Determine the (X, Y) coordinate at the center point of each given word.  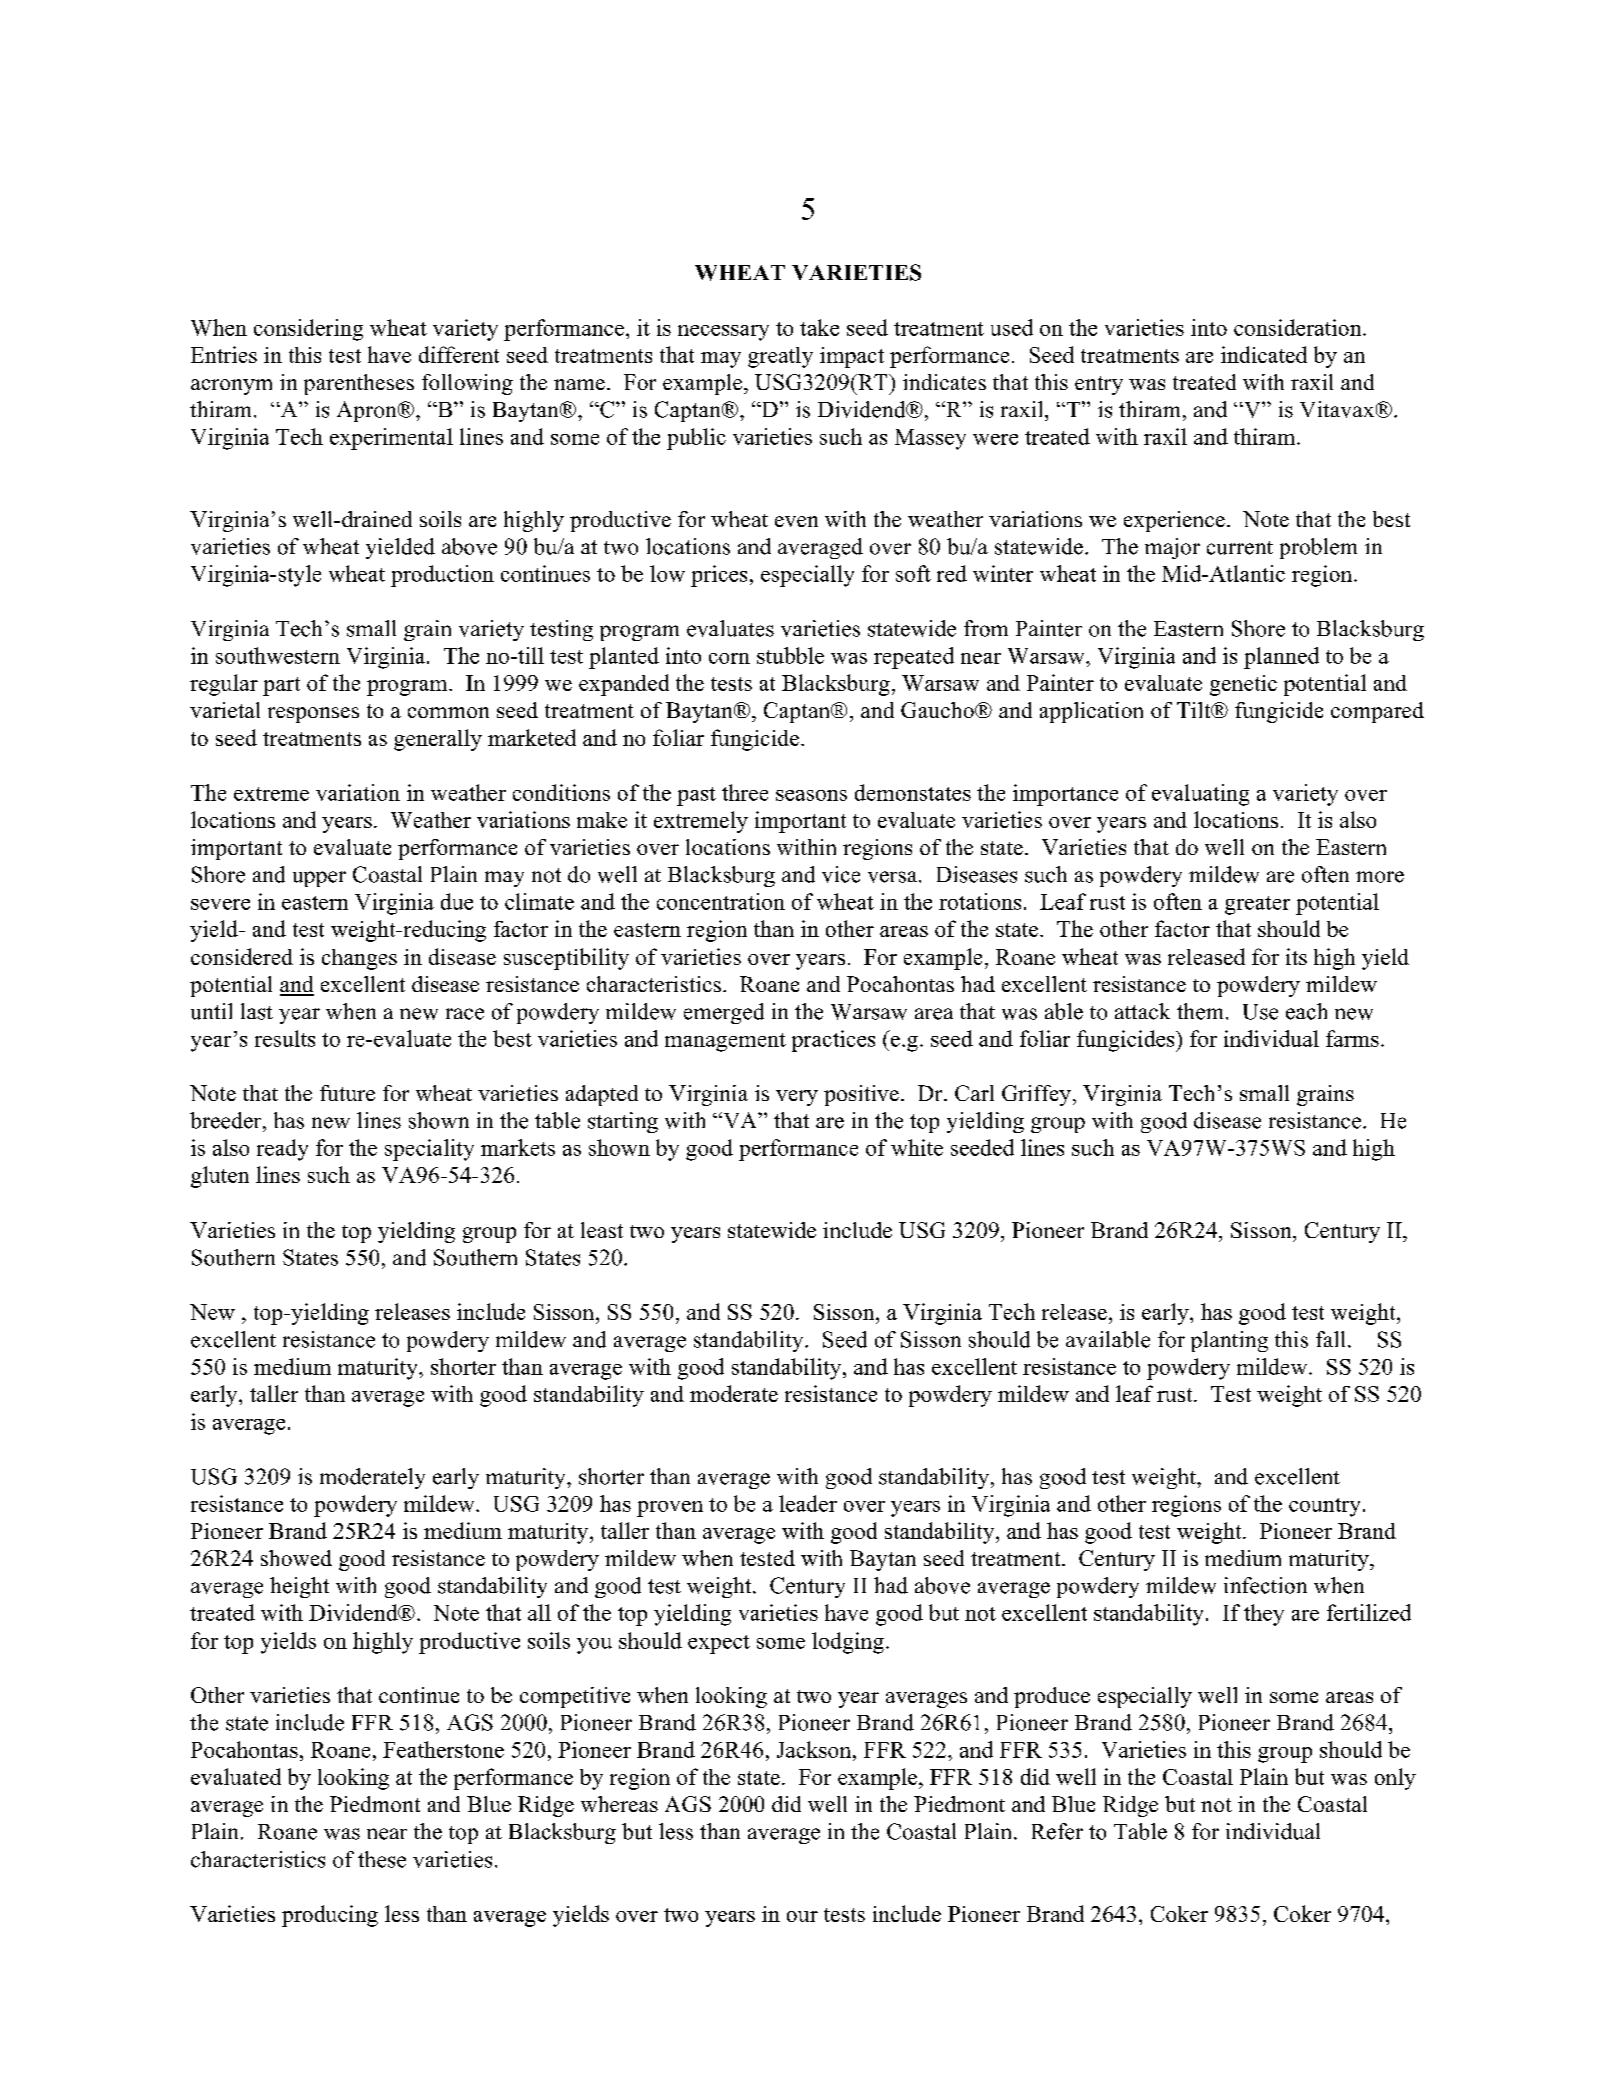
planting (1229, 1341)
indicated (1264, 354)
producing (330, 1916)
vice (841, 874)
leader (808, 1503)
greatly (780, 357)
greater (1257, 905)
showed (296, 1558)
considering (308, 330)
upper (319, 879)
